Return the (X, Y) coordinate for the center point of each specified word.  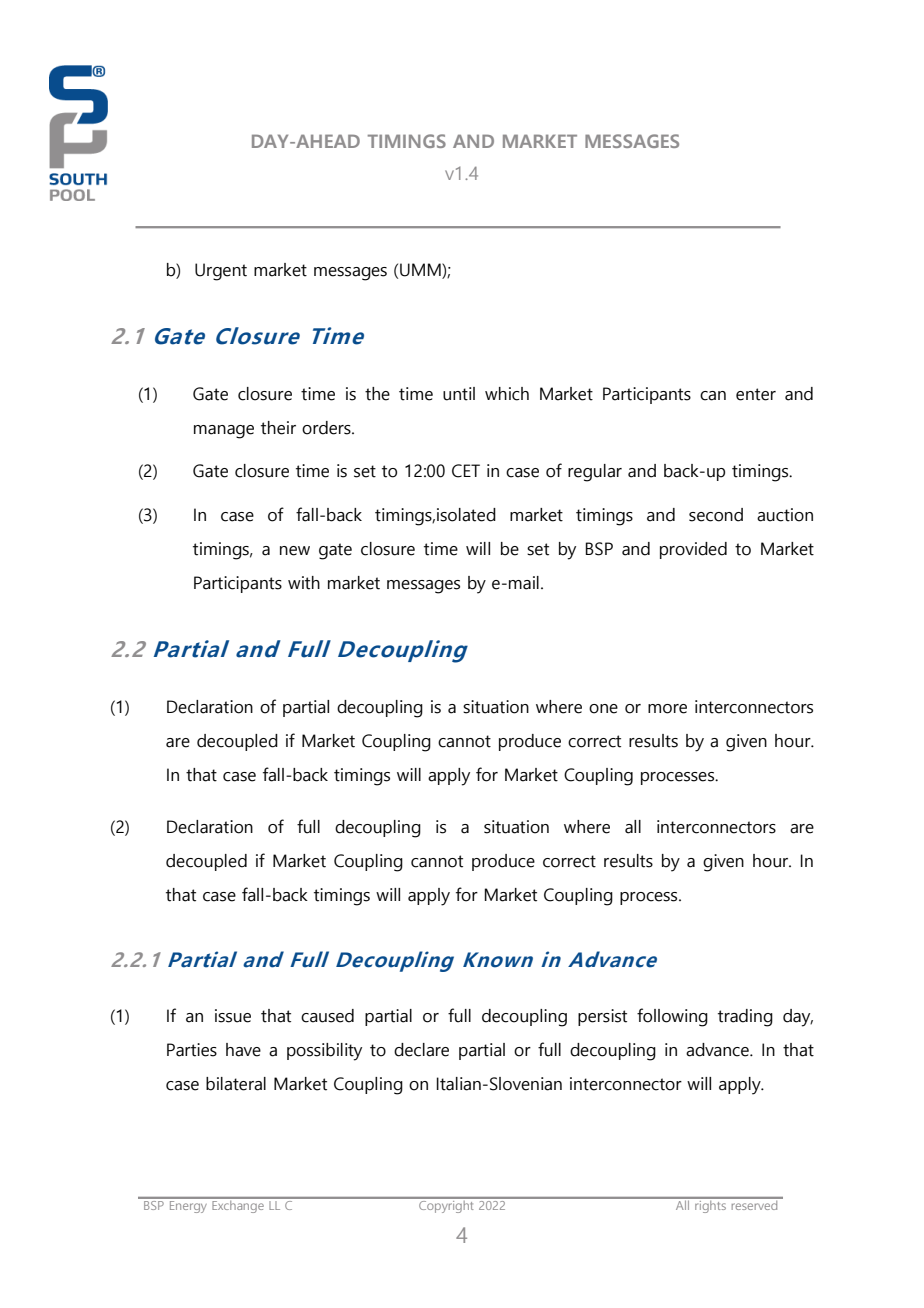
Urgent (221, 272)
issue (233, 1016)
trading (745, 1018)
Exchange (238, 1205)
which (507, 394)
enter (756, 394)
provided (693, 550)
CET (466, 471)
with (304, 583)
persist (602, 1017)
